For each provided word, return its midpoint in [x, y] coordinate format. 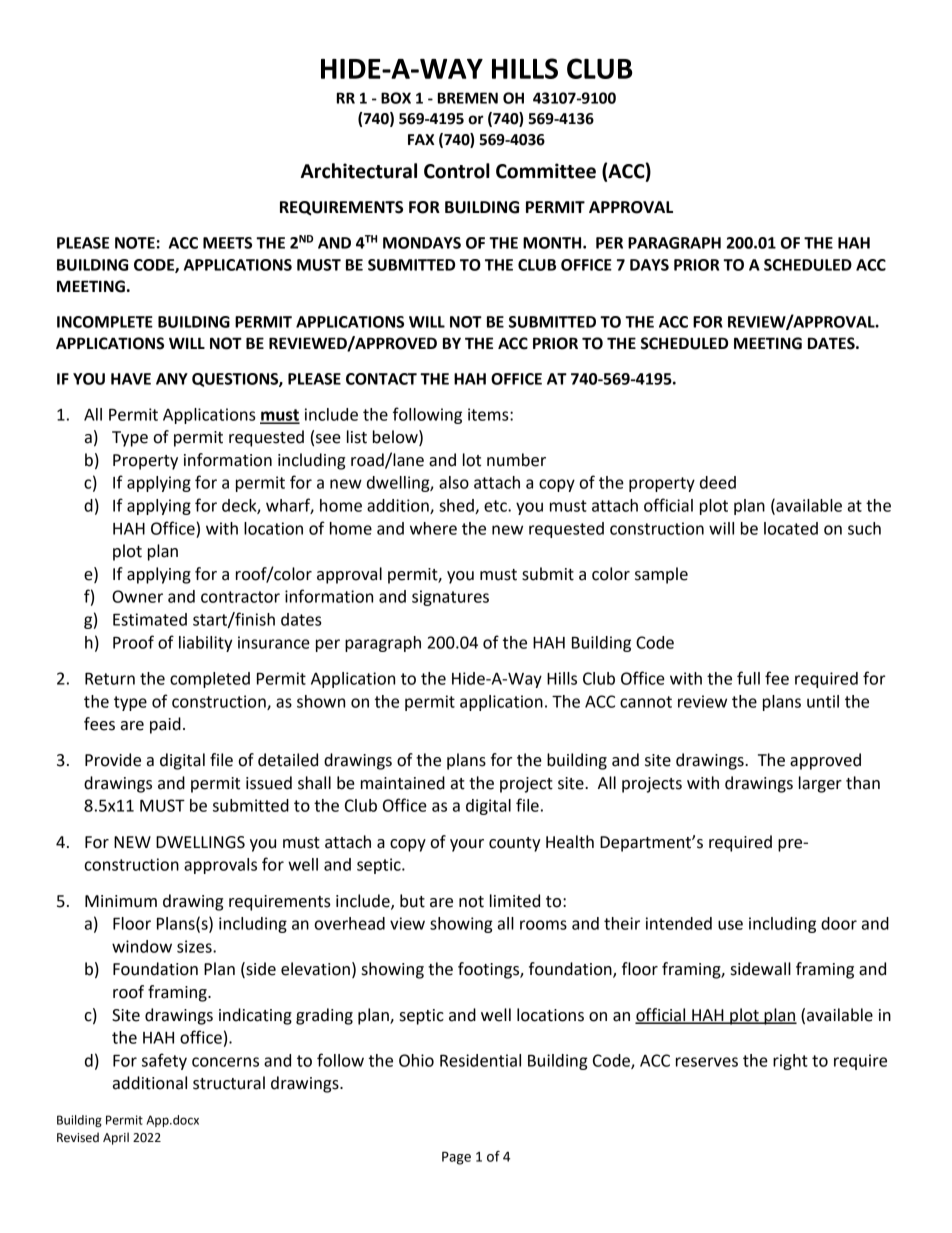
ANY [172, 379]
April [116, 1138]
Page [456, 1158]
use [730, 925]
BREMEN [468, 98]
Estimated [150, 619]
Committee [546, 171]
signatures [450, 598]
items [489, 414]
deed [718, 482]
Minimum [121, 901]
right [790, 1062]
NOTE [135, 243]
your [467, 845]
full [748, 678]
